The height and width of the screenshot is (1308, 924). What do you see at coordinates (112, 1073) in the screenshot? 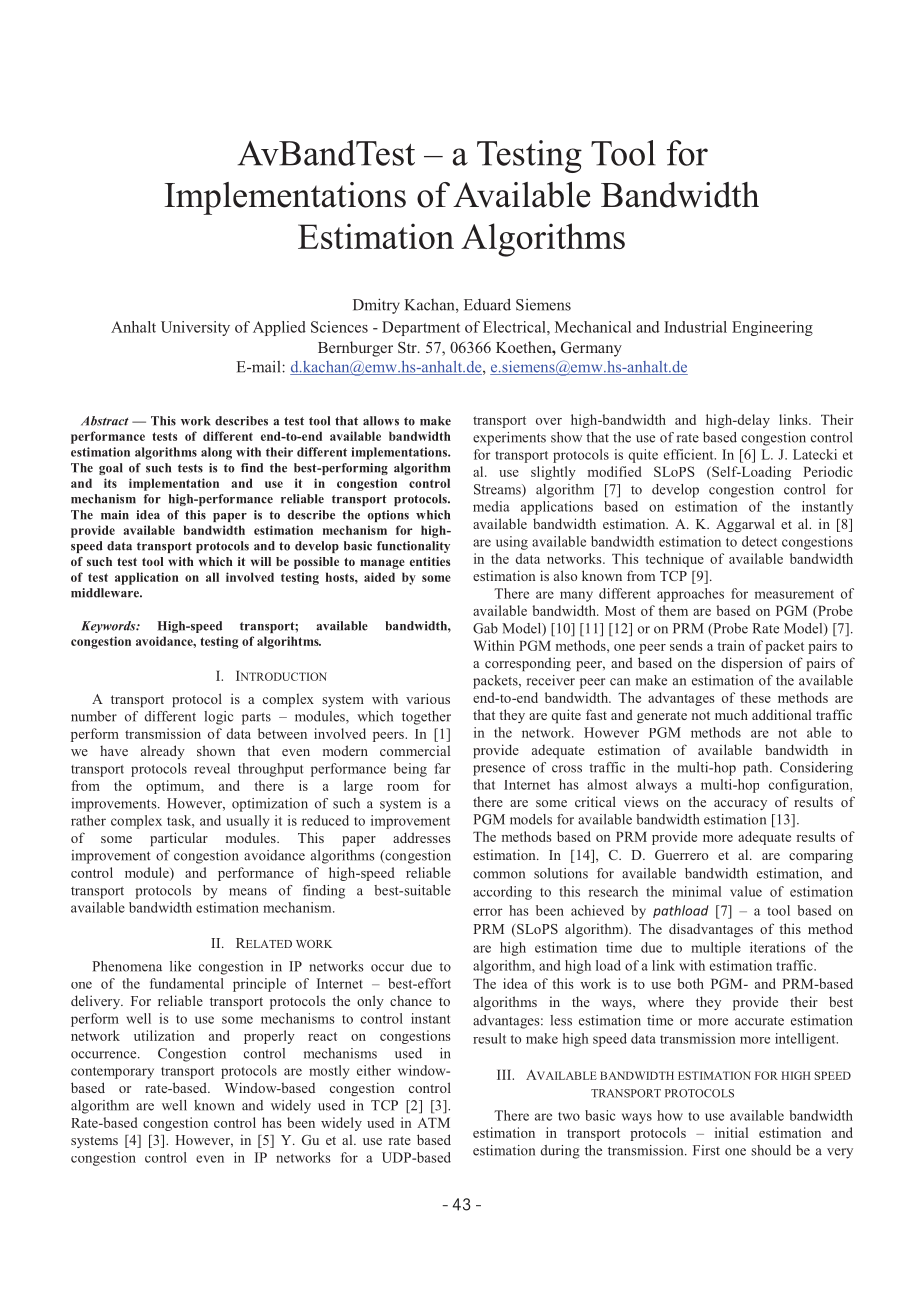
I see `contemporary` at bounding box center [112, 1073].
